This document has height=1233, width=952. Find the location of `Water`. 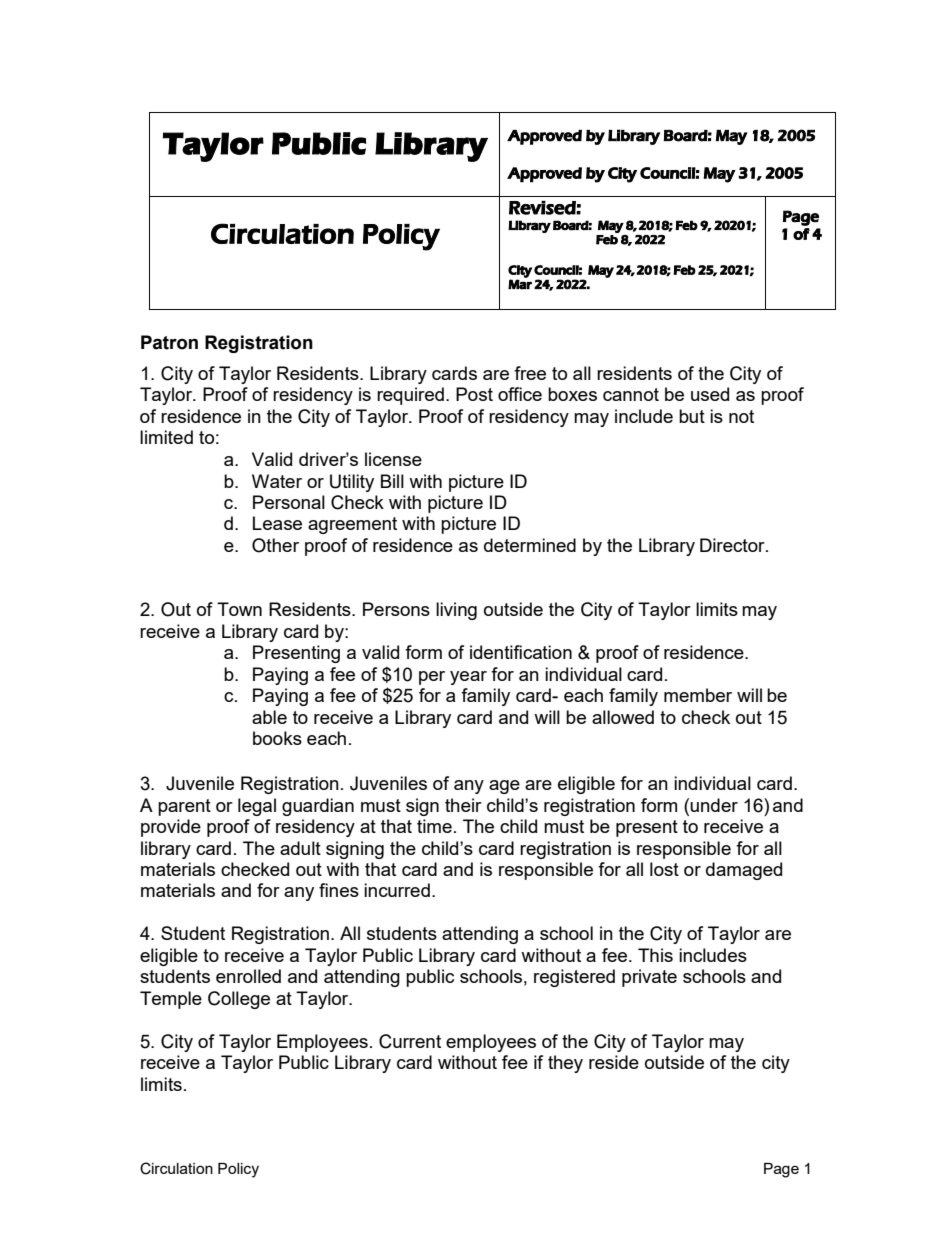

Water is located at coordinates (277, 481).
